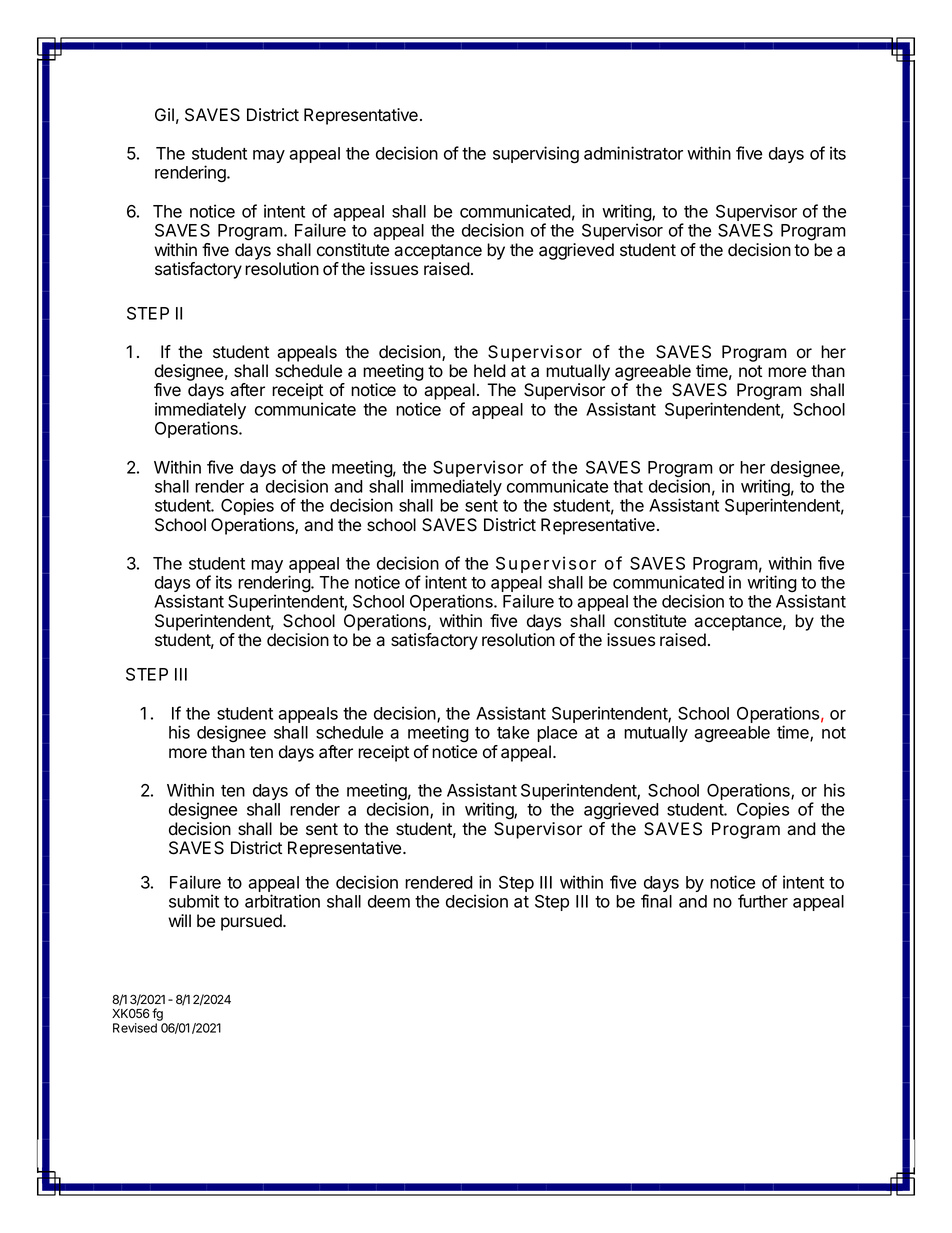 This document has height=1233, width=952. I want to click on arbitration, so click(282, 901).
